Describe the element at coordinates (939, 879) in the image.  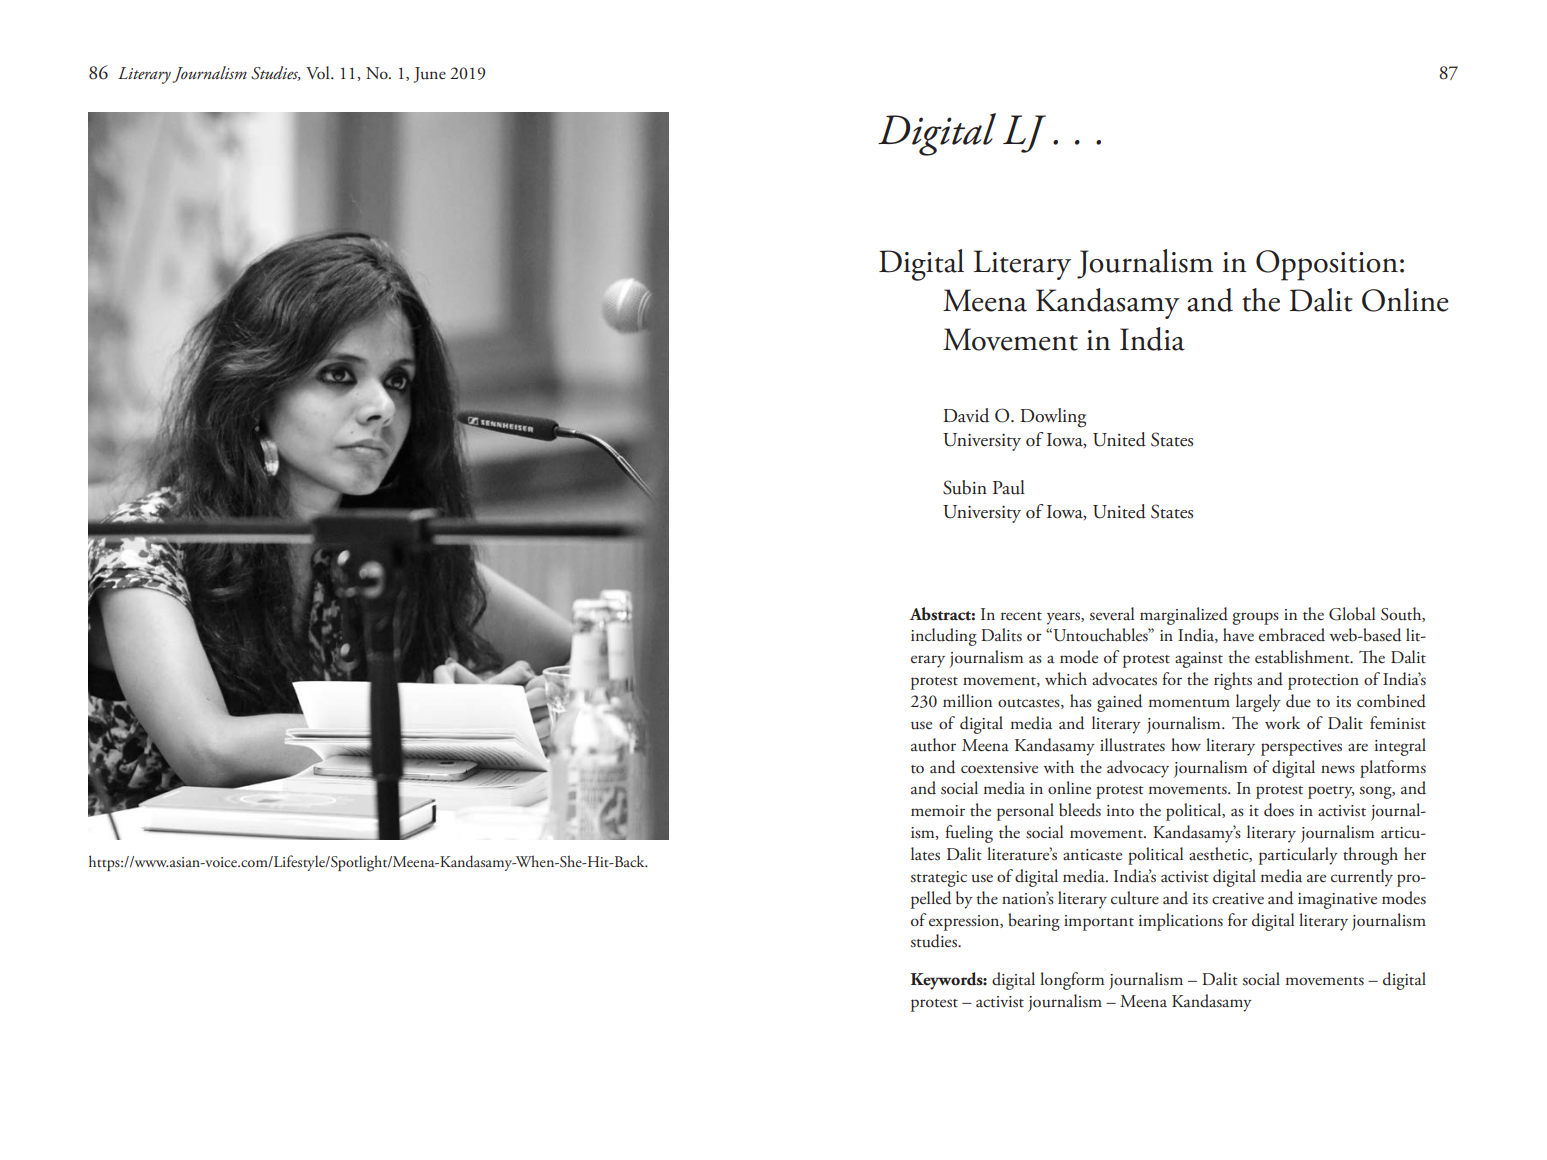
I see `strategic` at that location.
